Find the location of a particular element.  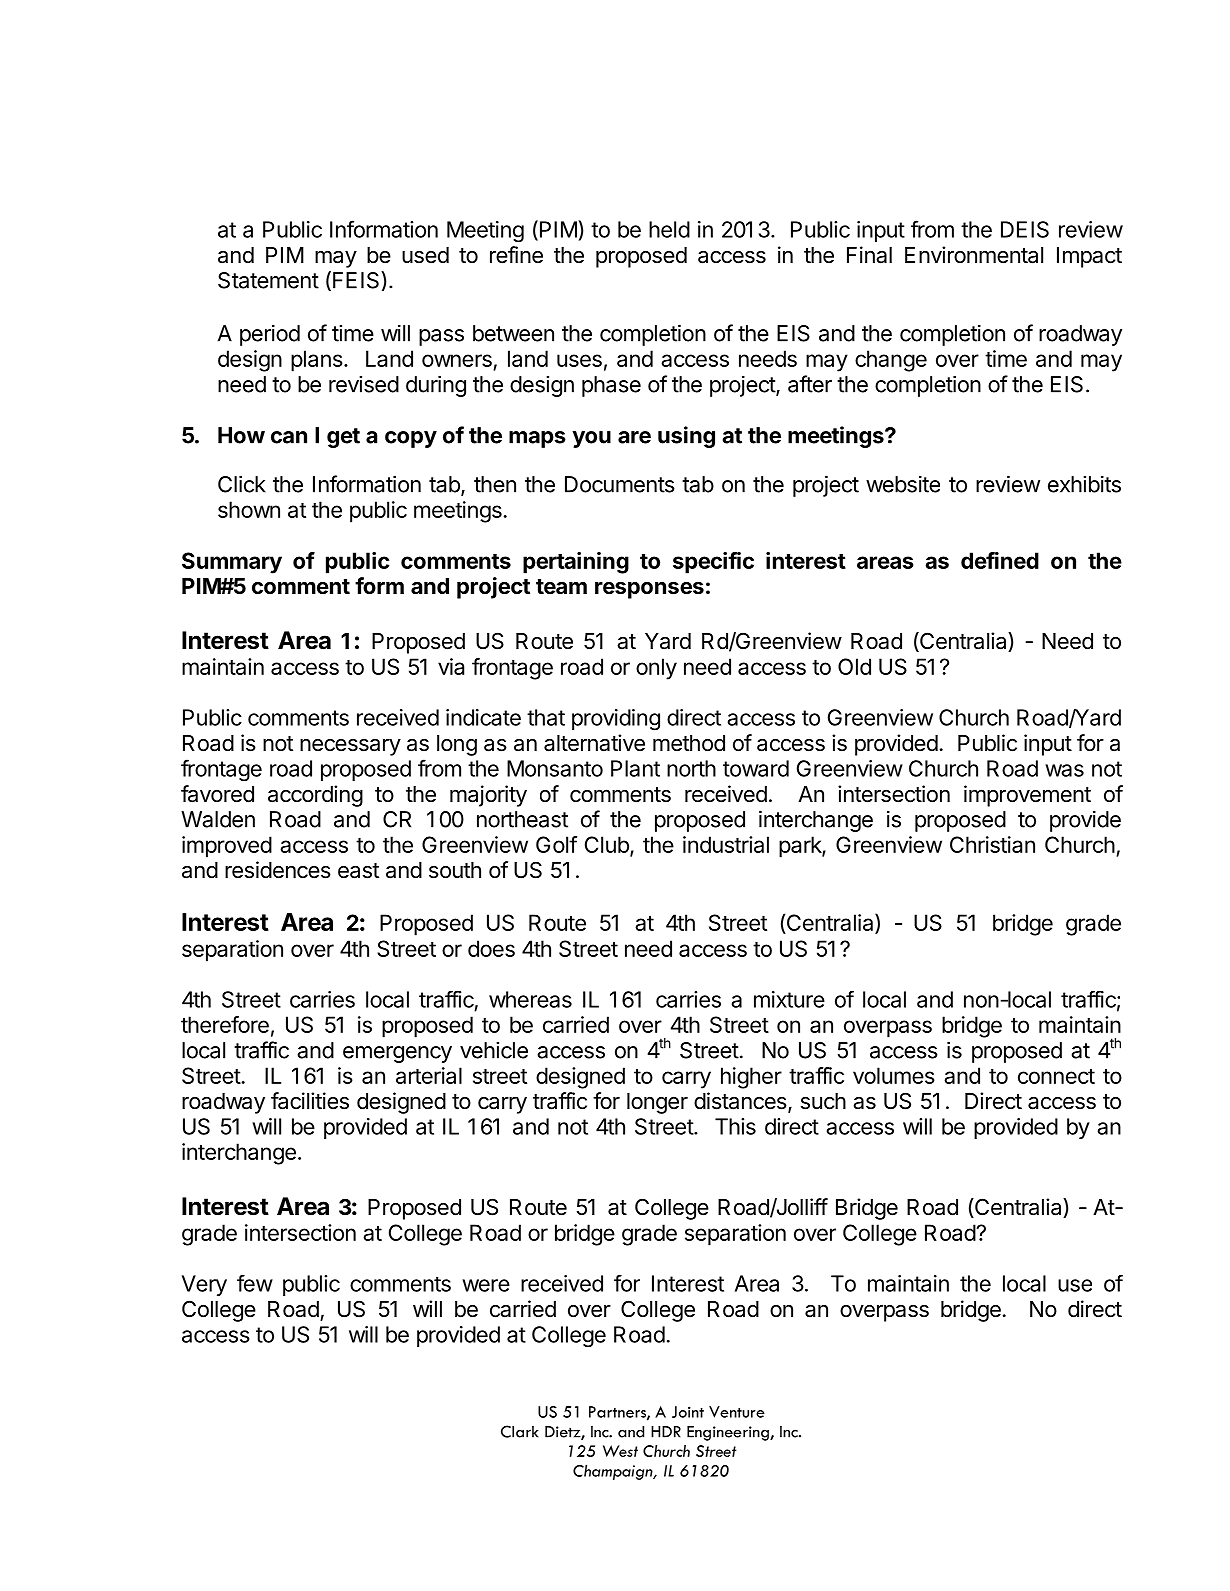

facilities is located at coordinates (310, 1101).
